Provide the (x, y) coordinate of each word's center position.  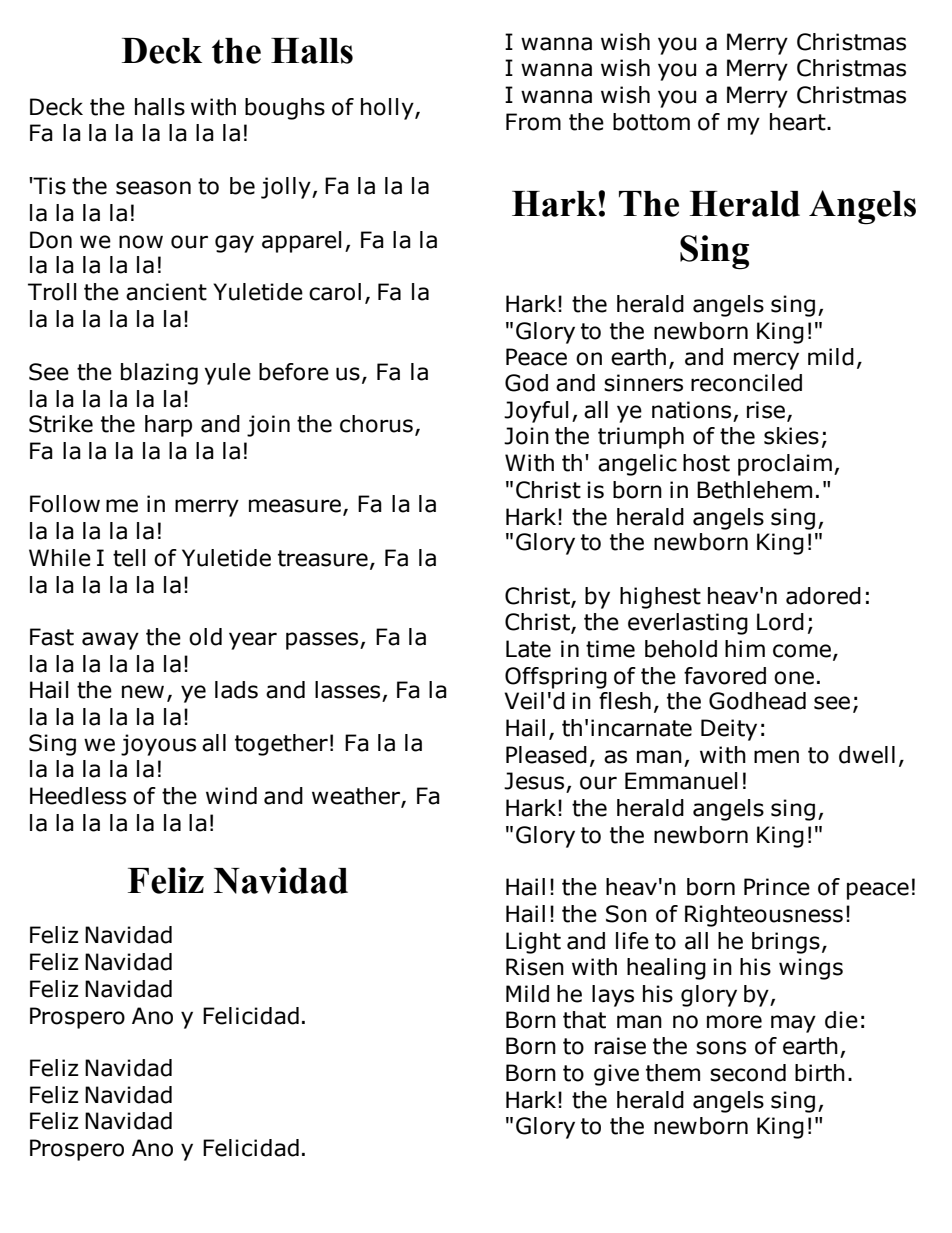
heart (799, 122)
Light (533, 943)
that (584, 1020)
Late (528, 649)
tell (129, 558)
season (153, 188)
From (533, 122)
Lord (780, 622)
